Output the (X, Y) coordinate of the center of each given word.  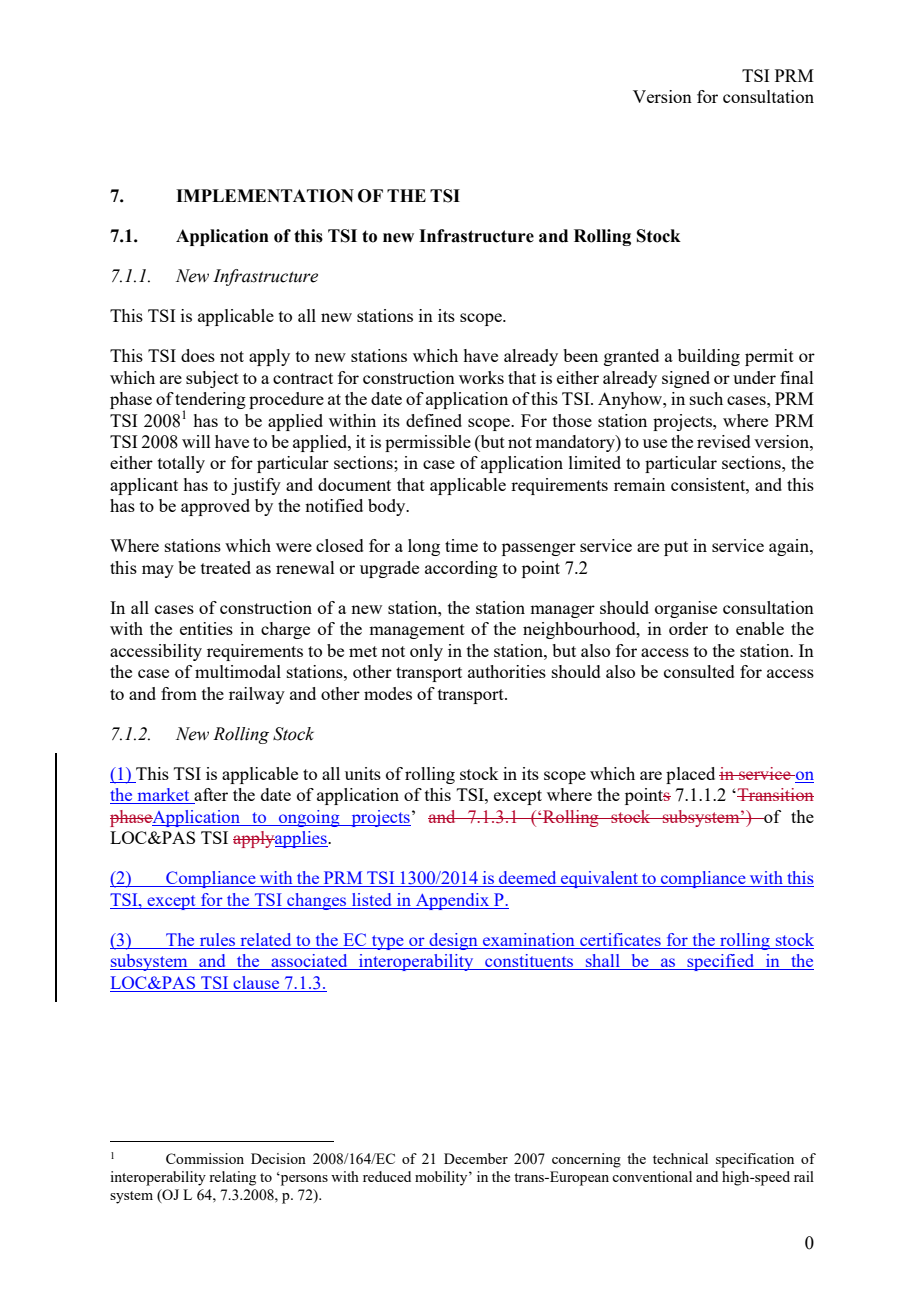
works (481, 377)
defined (434, 420)
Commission (205, 1158)
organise (686, 609)
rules (217, 941)
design (453, 941)
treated (226, 567)
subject (212, 379)
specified (721, 962)
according (461, 569)
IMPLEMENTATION (265, 196)
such (706, 398)
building (709, 357)
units (363, 773)
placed (690, 775)
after (210, 796)
